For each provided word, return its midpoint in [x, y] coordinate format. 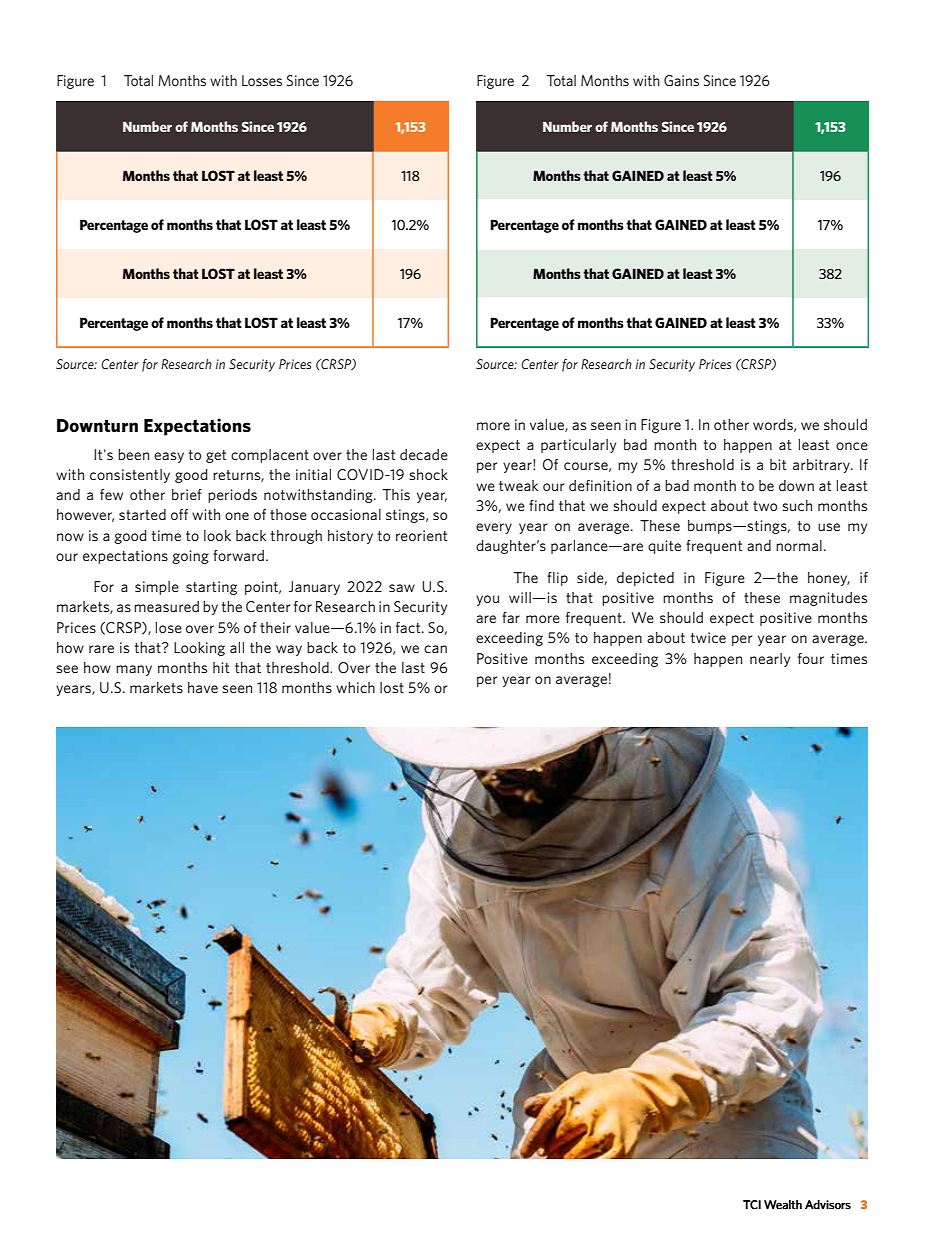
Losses [262, 80]
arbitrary [822, 466]
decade [424, 454]
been [133, 454]
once [852, 446]
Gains [681, 80]
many [134, 670]
